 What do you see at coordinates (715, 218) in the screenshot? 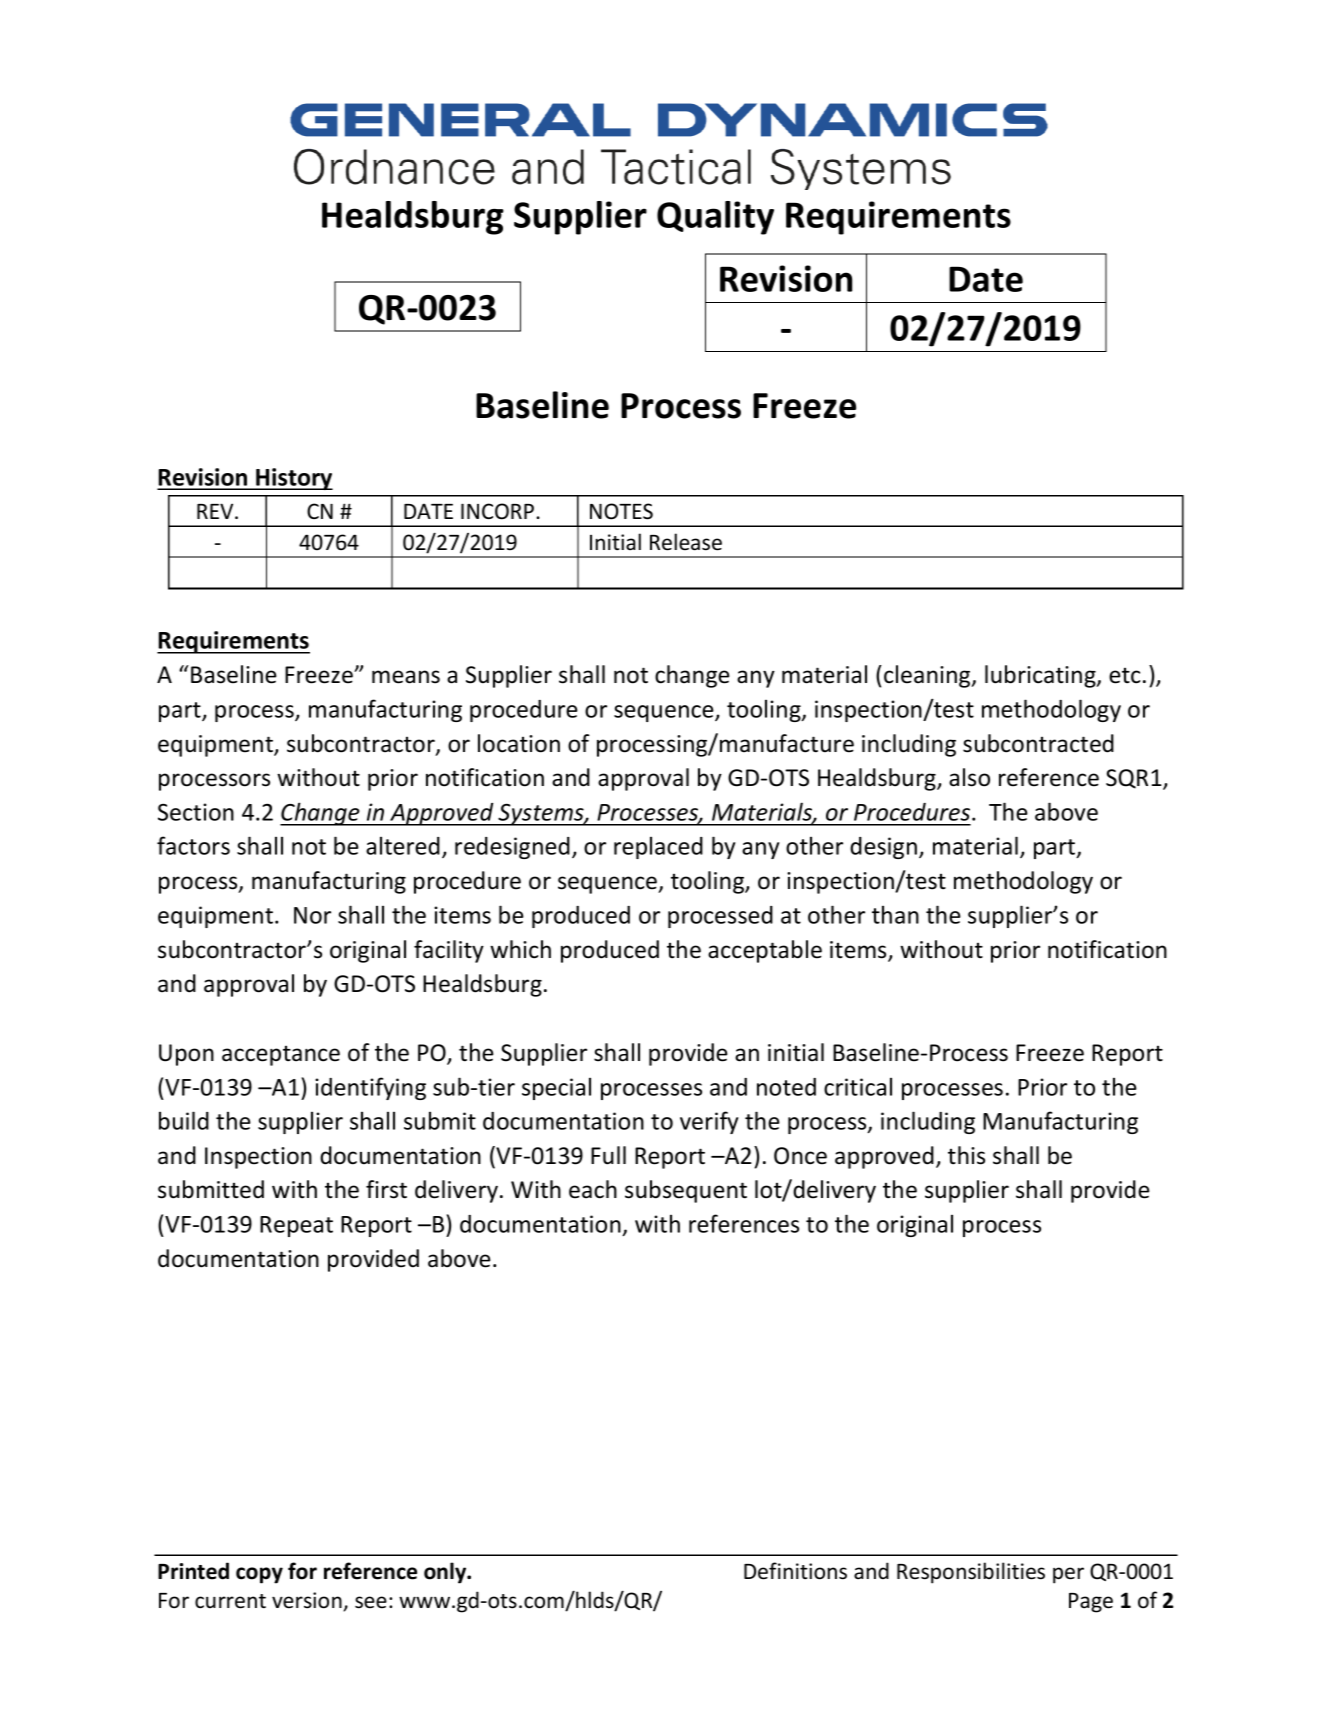
I see `Quality` at bounding box center [715, 218].
